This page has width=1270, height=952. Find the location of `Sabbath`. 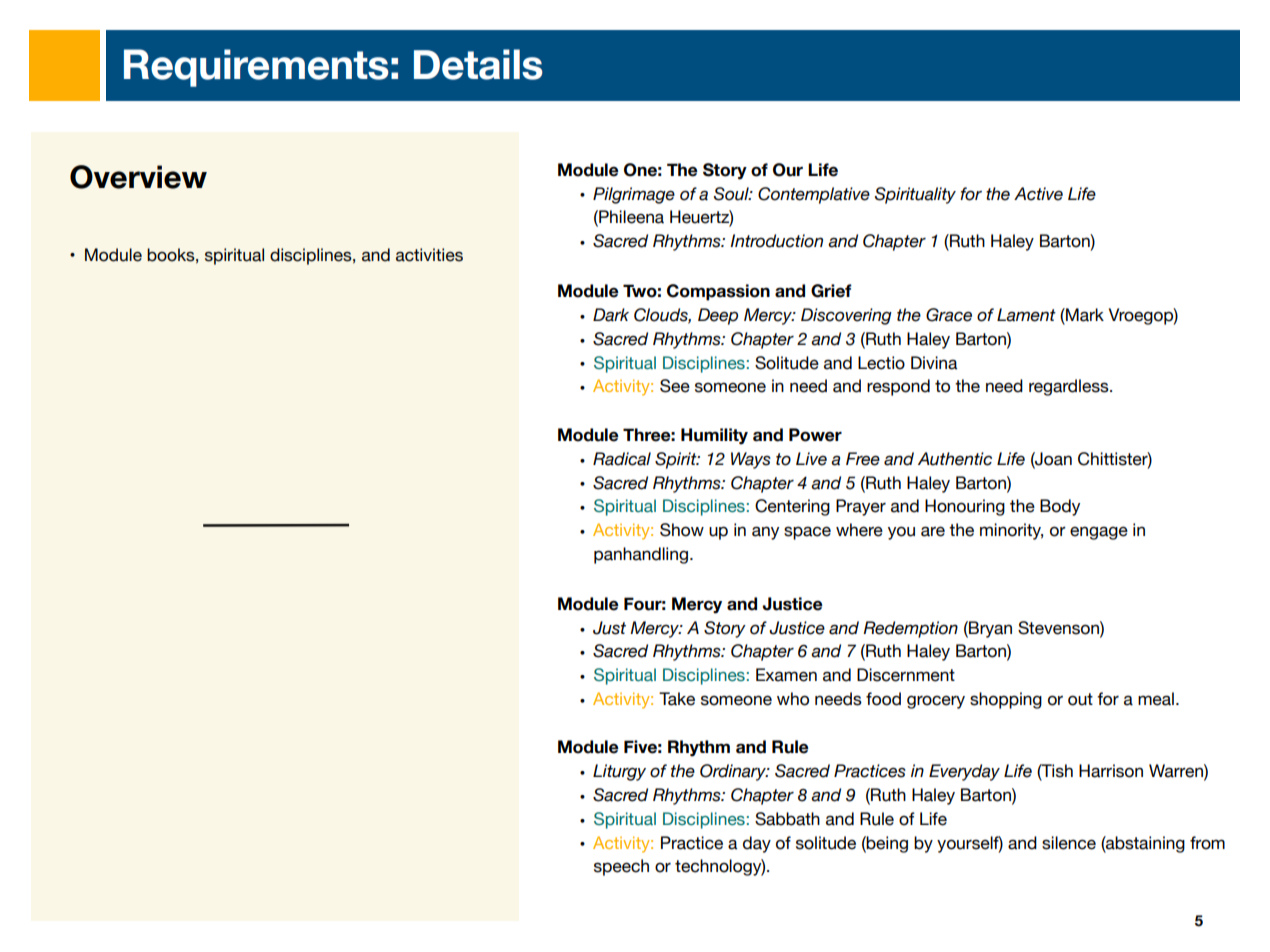

Sabbath is located at coordinates (787, 819).
